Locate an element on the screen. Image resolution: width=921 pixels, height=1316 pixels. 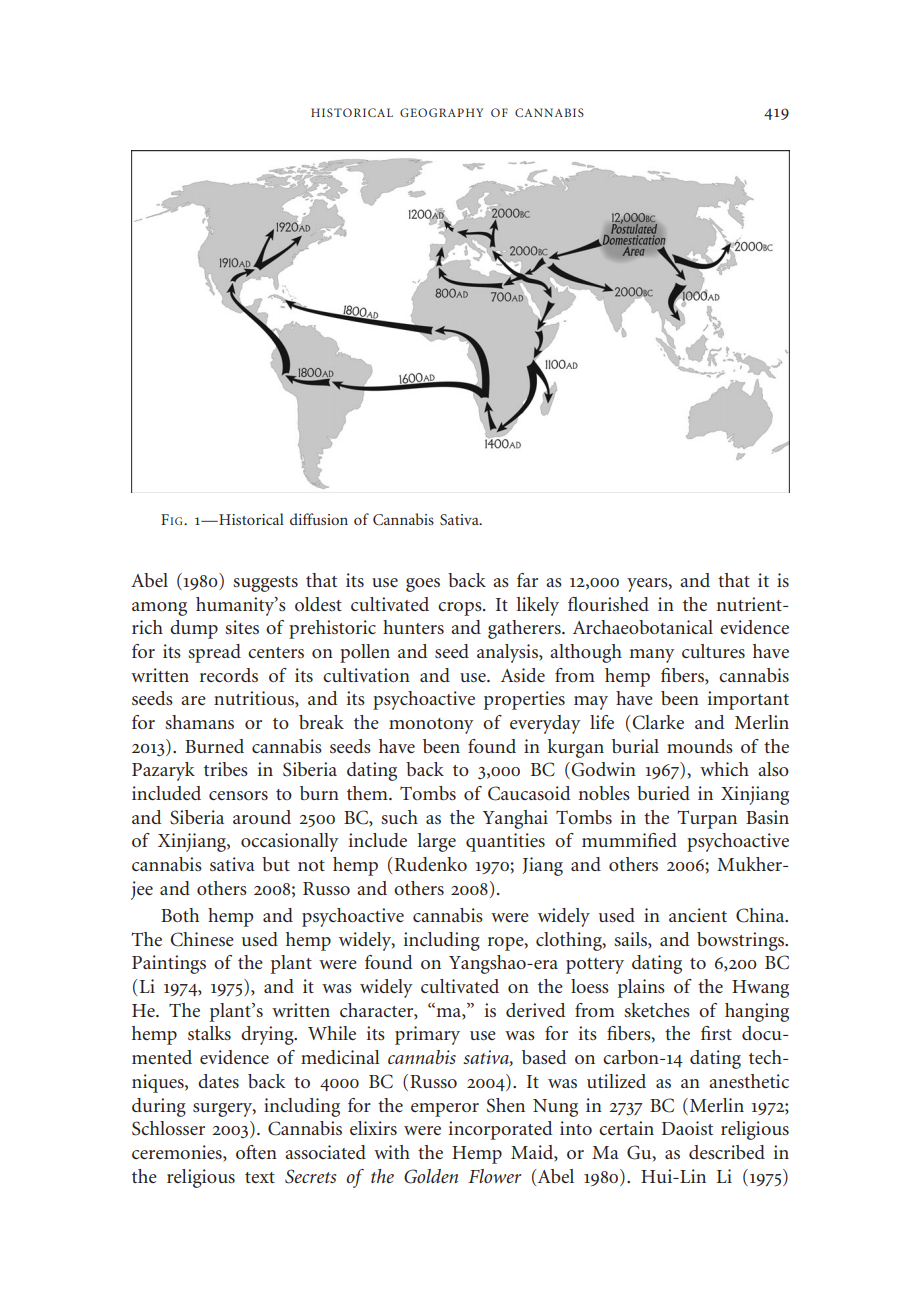
incorporated is located at coordinates (501, 1130).
